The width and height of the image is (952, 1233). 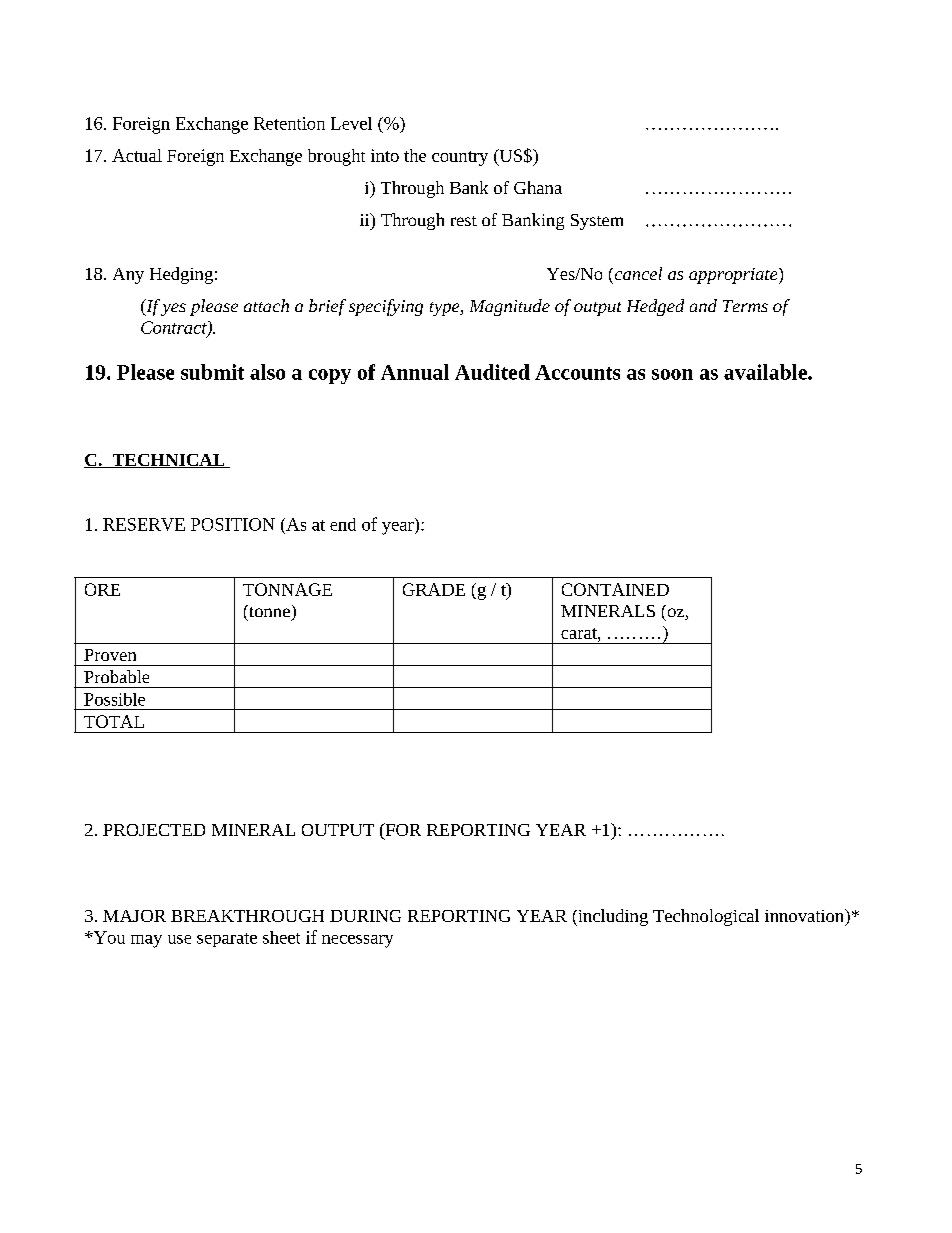 What do you see at coordinates (460, 158) in the image?
I see `country` at bounding box center [460, 158].
